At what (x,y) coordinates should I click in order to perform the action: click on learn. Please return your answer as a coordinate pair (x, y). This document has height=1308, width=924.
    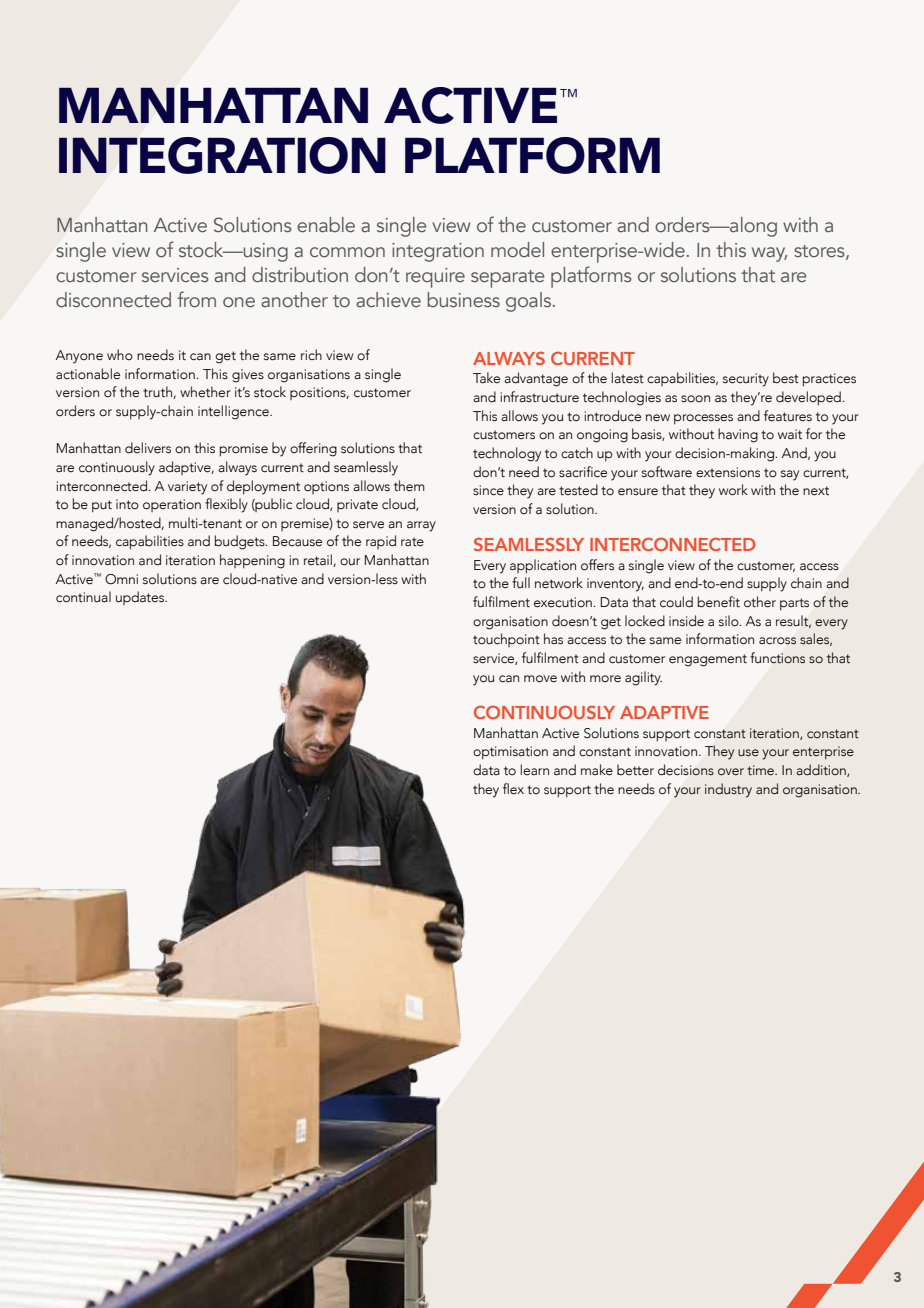
    Looking at the image, I should click on (535, 769).
